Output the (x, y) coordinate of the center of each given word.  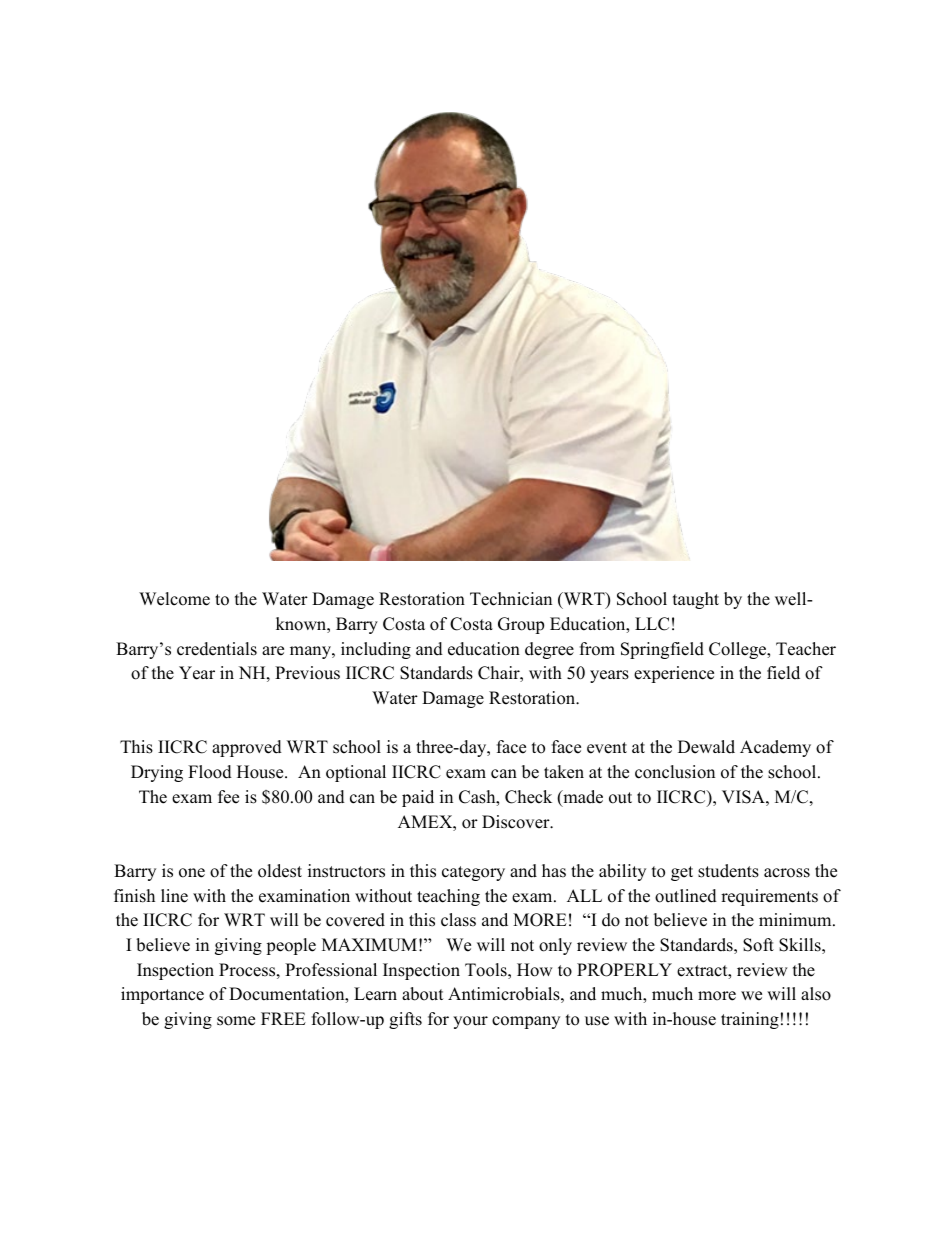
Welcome (174, 599)
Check (528, 797)
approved (247, 748)
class (458, 920)
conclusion (675, 772)
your (470, 1022)
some (236, 1021)
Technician (511, 599)
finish (134, 896)
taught (696, 600)
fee (228, 797)
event (607, 748)
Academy (775, 748)
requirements (769, 897)
